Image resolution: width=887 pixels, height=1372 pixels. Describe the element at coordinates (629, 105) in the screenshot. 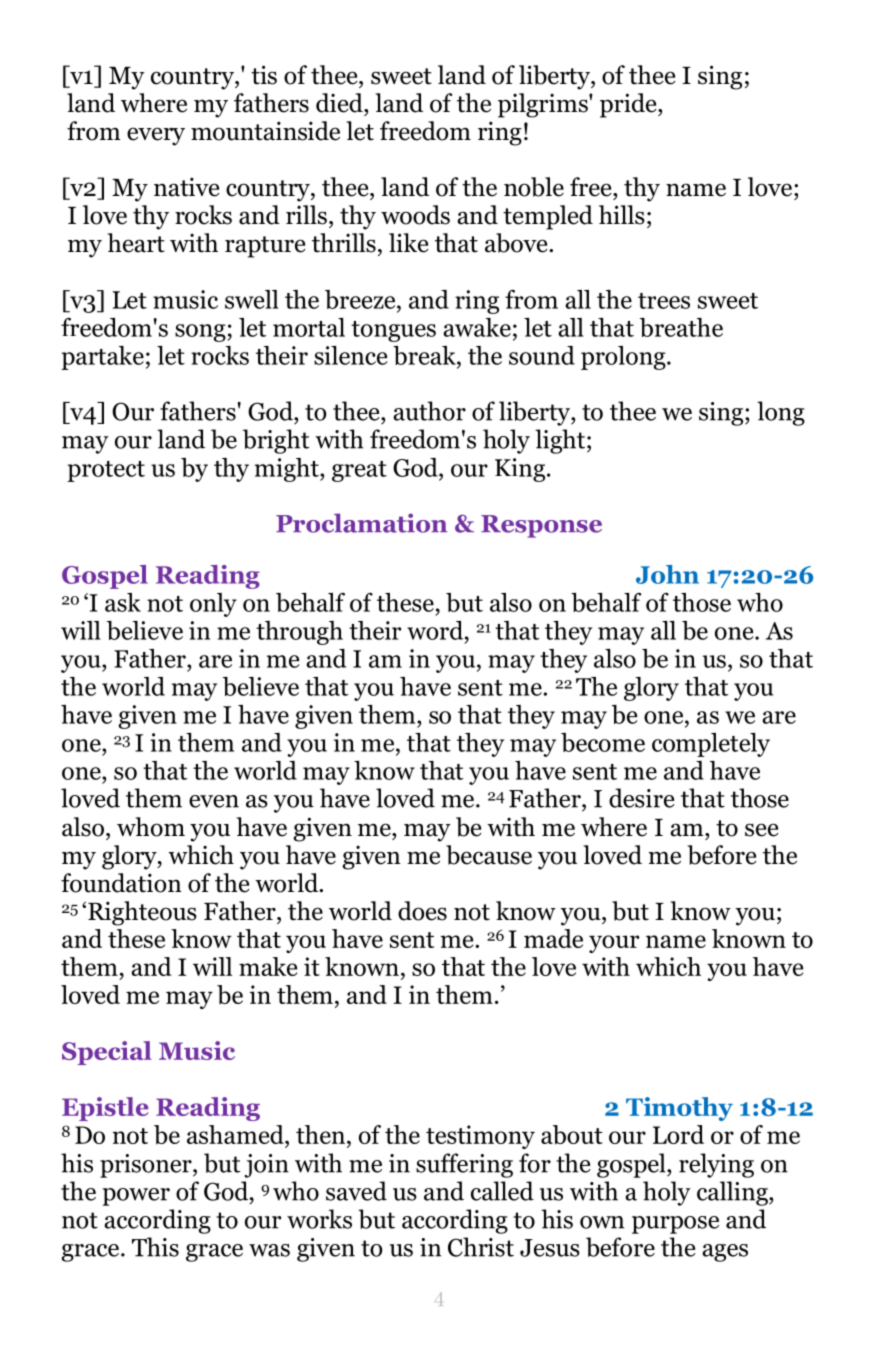

I see `pride` at that location.
